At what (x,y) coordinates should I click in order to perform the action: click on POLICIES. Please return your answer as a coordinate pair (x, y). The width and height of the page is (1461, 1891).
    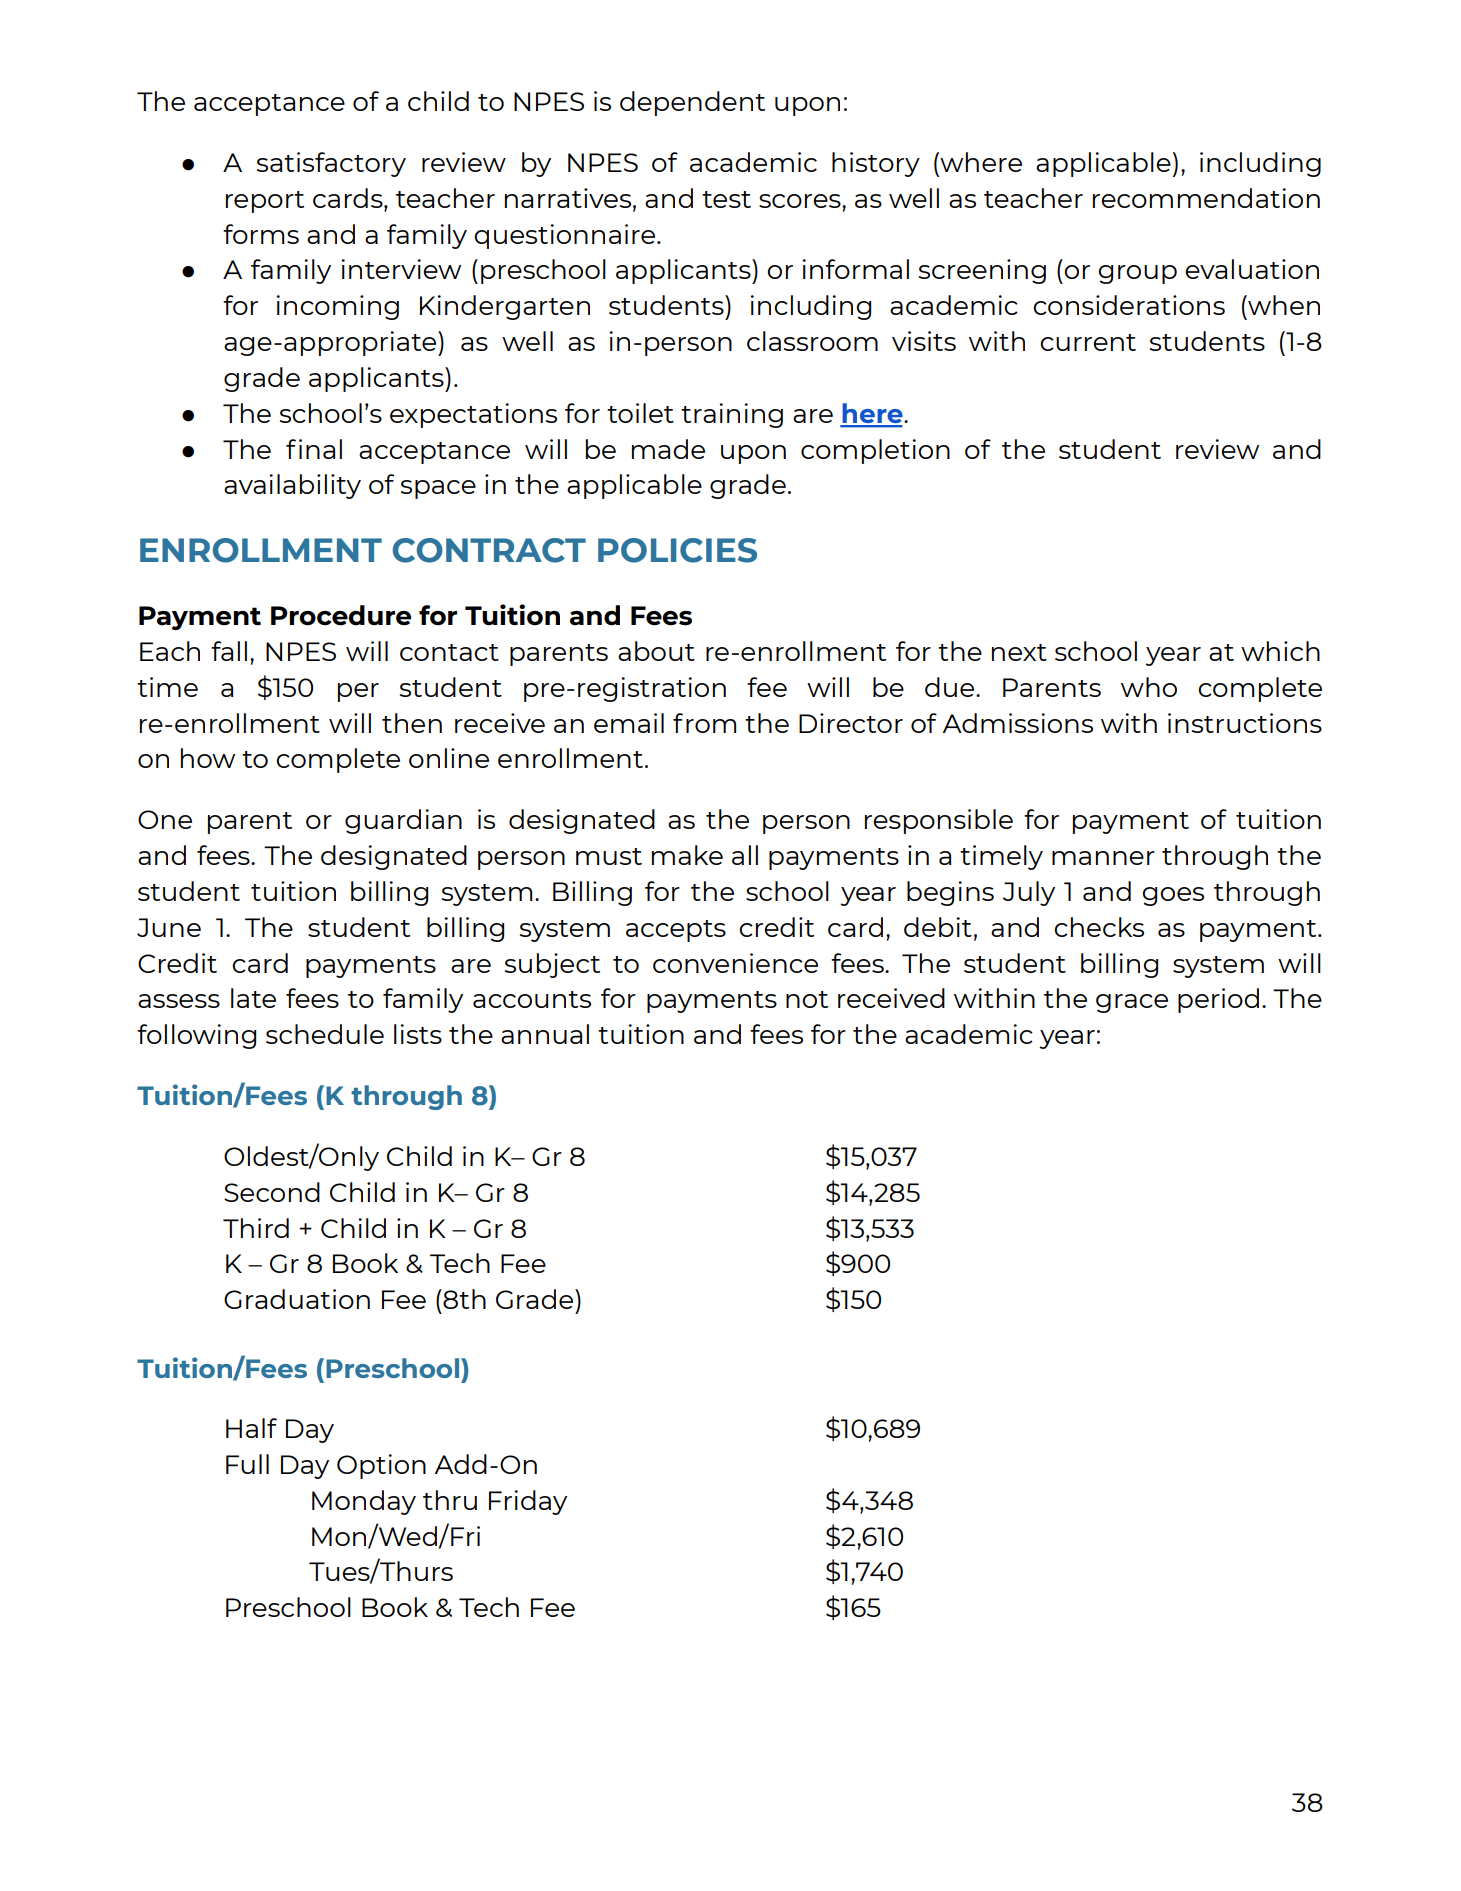
    Looking at the image, I should click on (677, 550).
